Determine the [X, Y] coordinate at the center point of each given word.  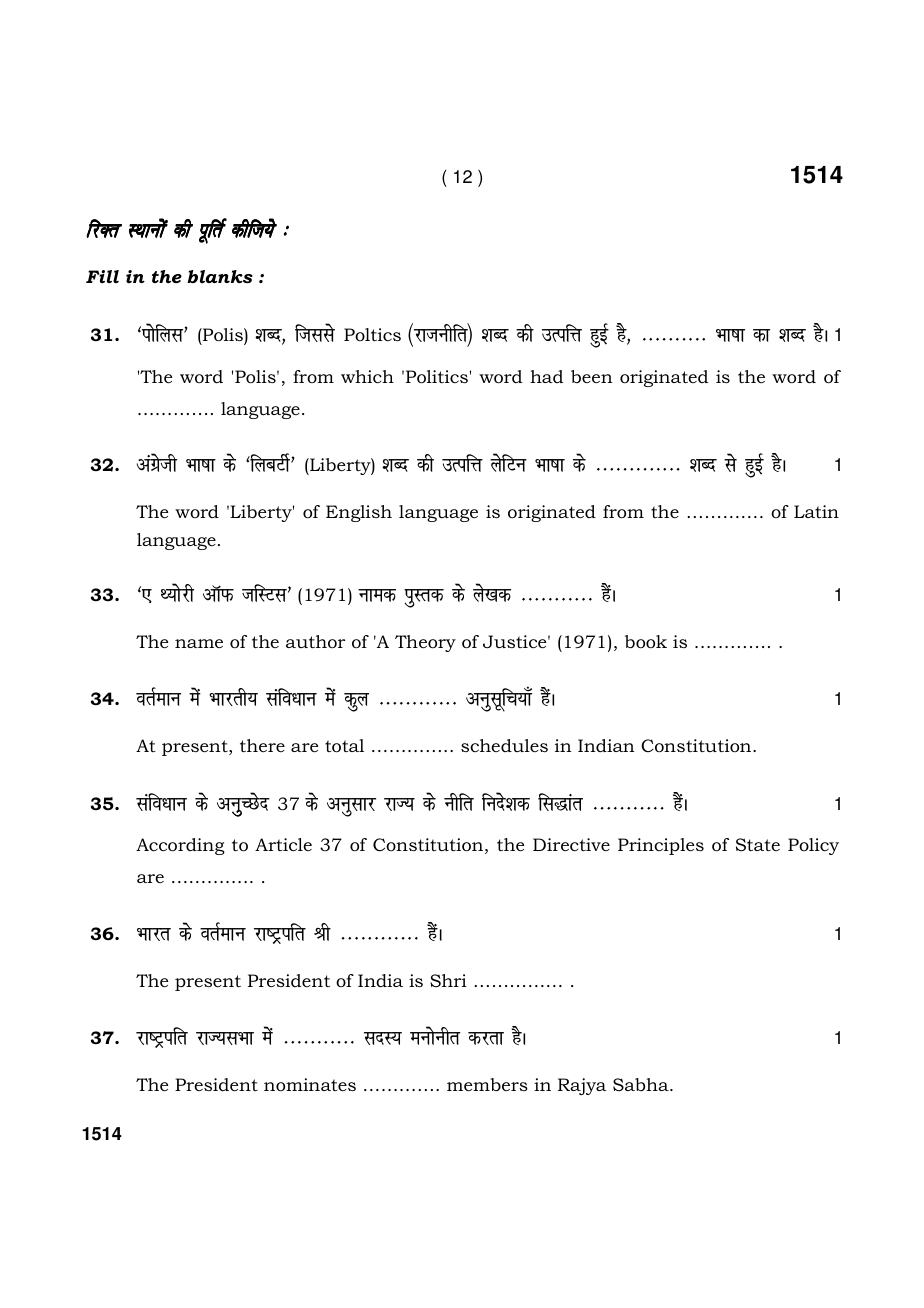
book [646, 642]
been [592, 376]
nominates [310, 1085]
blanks [220, 277]
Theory [425, 643]
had [546, 376]
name [199, 643]
